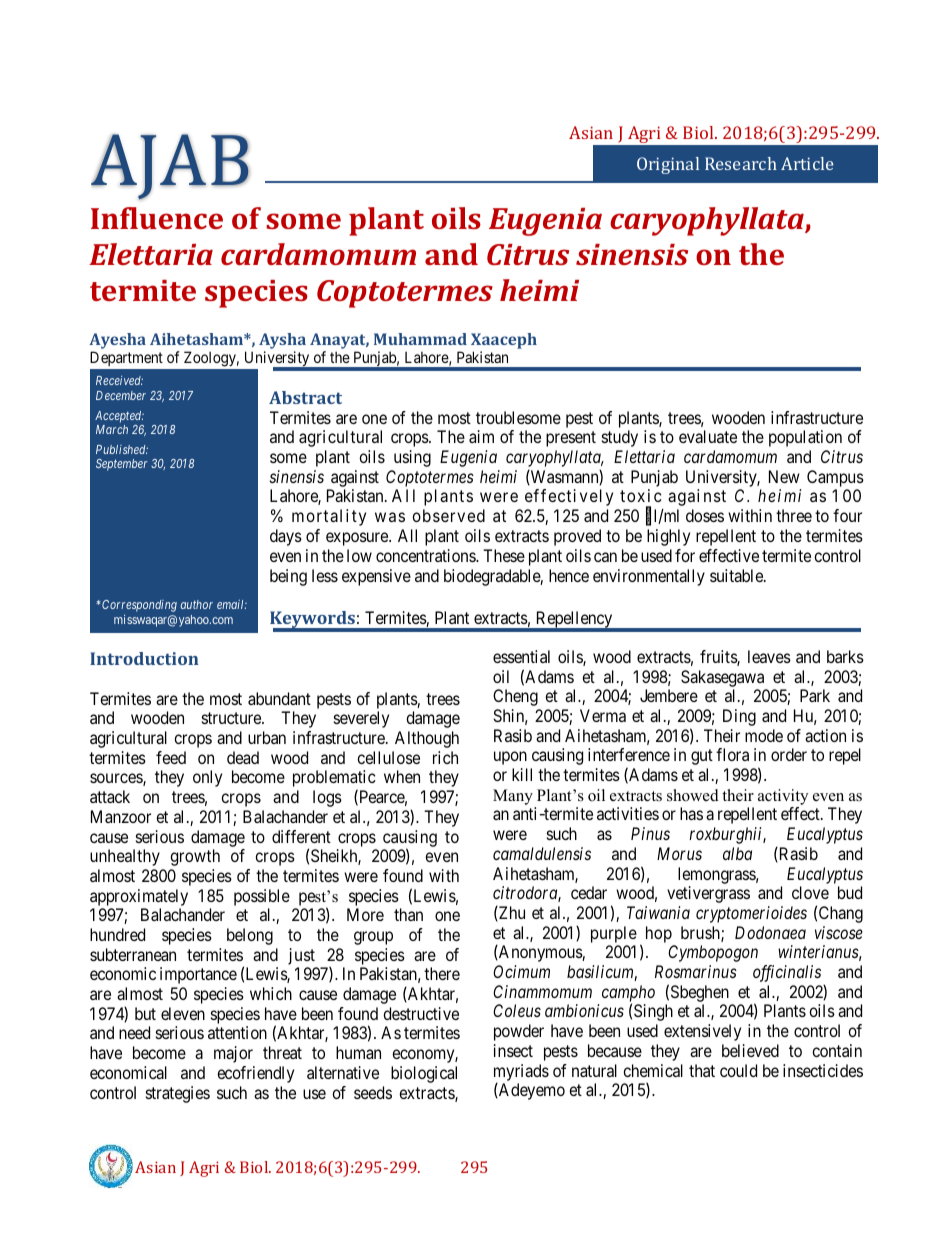 Image resolution: width=952 pixels, height=1233 pixels. Describe the element at coordinates (521, 656) in the page. I see `essential` at that location.
